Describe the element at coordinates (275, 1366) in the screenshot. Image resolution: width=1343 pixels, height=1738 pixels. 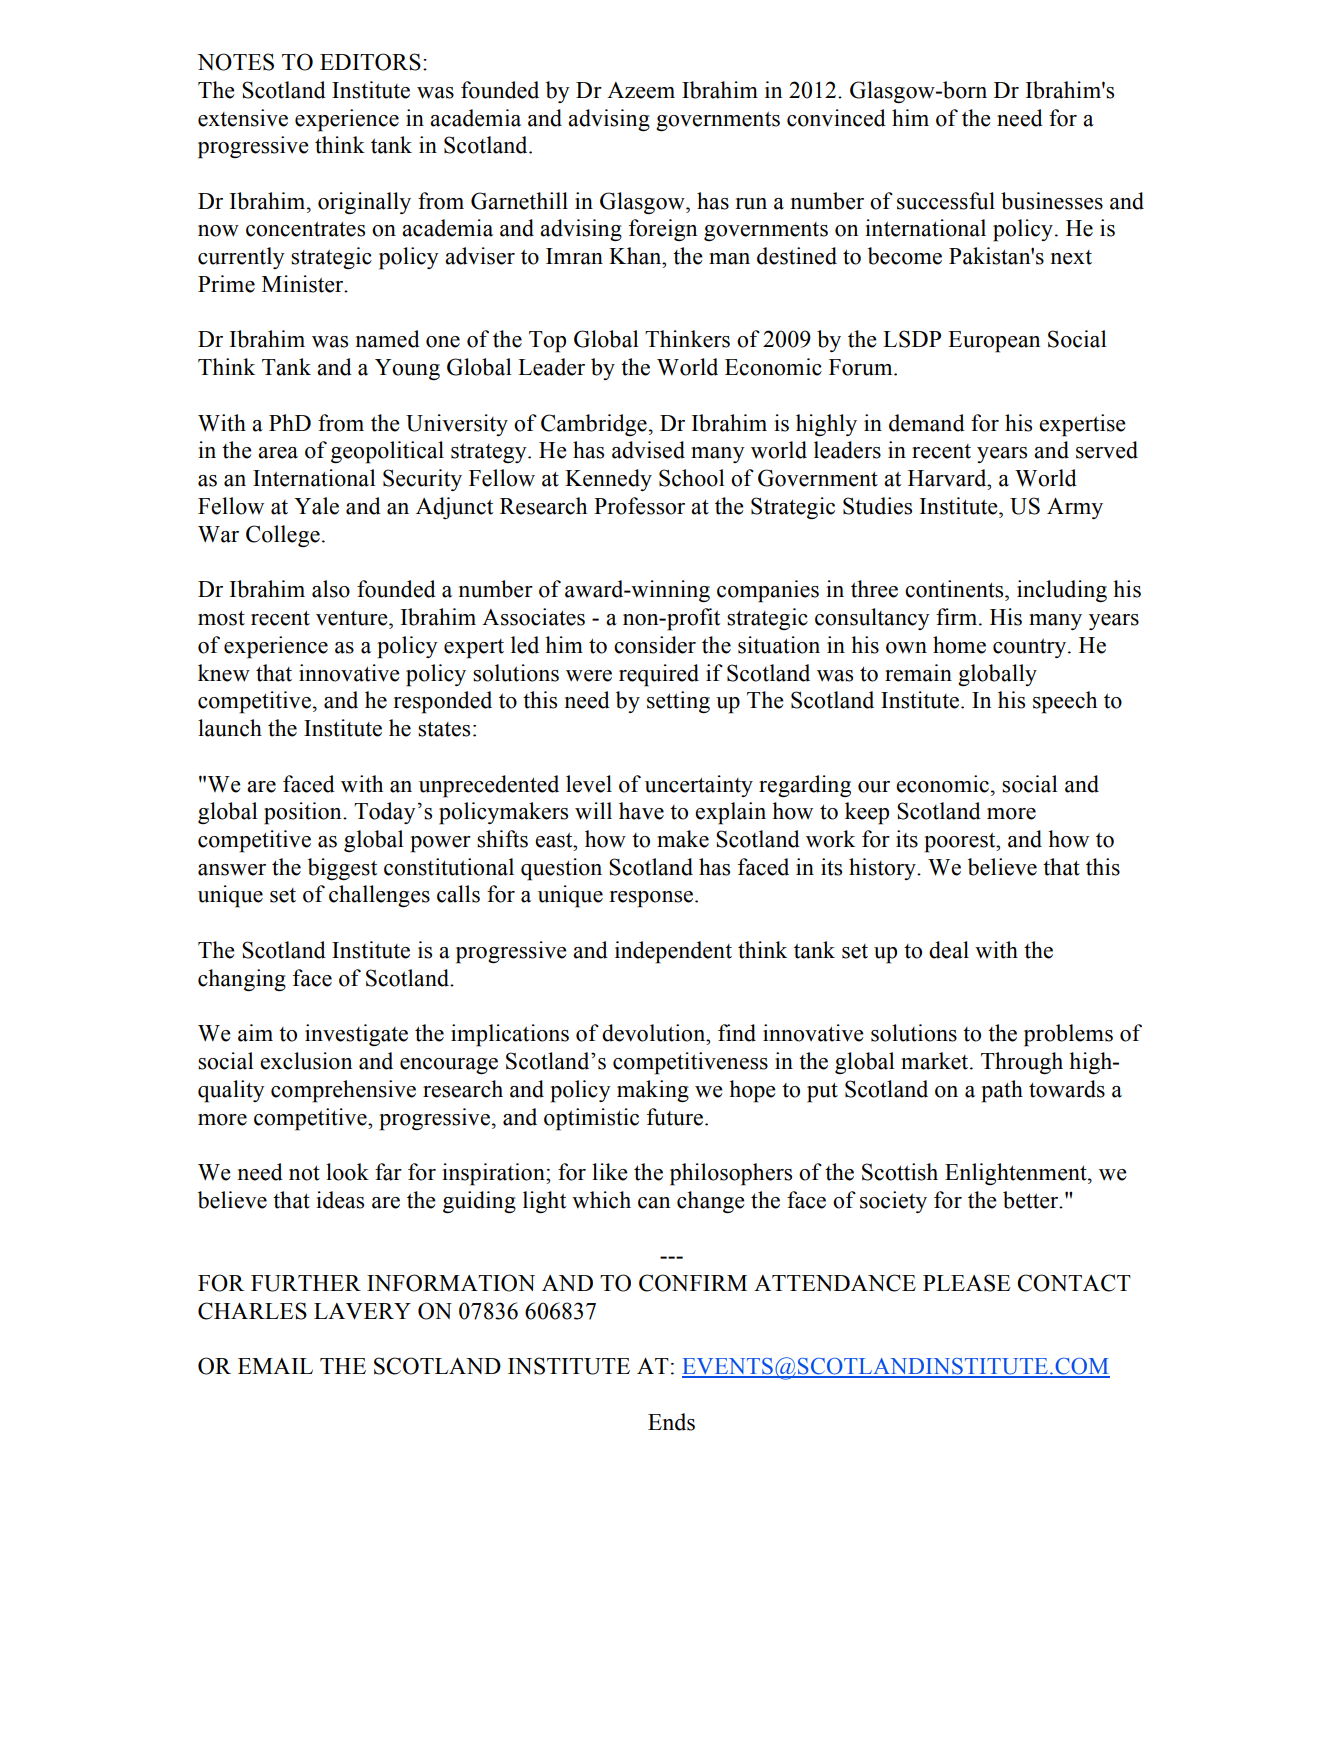
I see `EMAIL` at that location.
